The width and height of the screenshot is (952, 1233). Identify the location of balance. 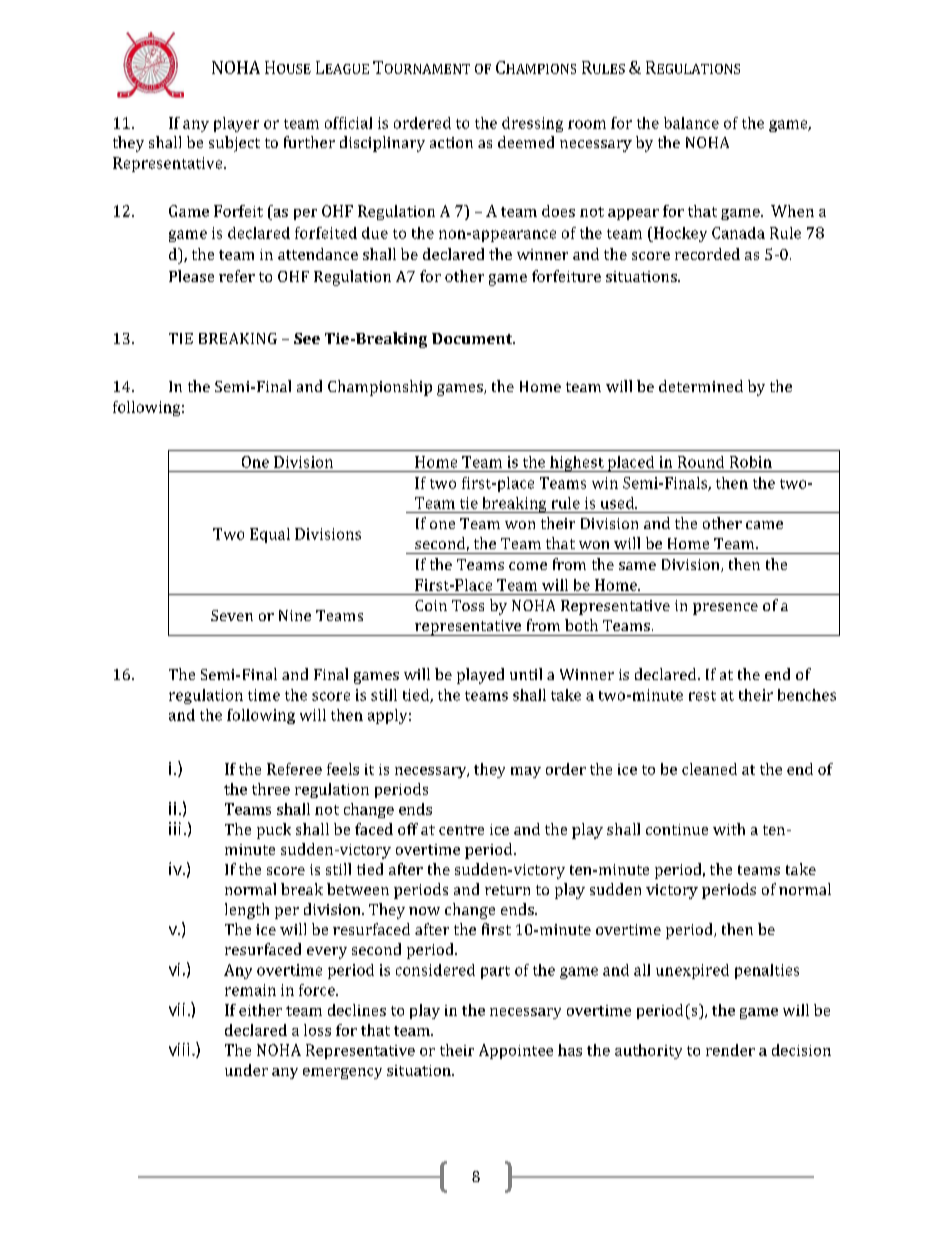
(691, 123).
